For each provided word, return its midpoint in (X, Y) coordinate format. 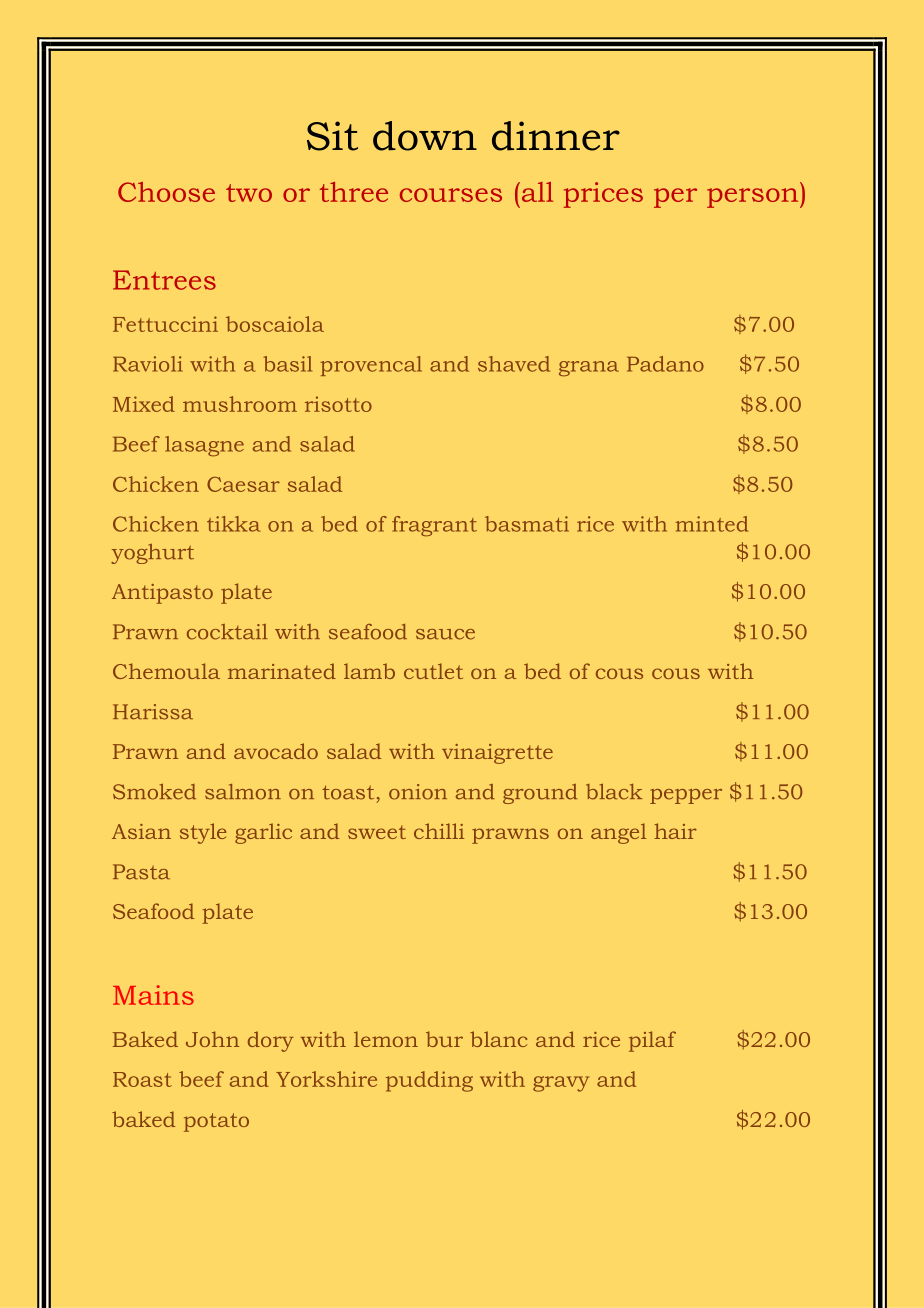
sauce (445, 634)
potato (216, 1122)
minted (712, 524)
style (203, 833)
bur (444, 1039)
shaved (514, 364)
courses (451, 195)
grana (589, 369)
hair (675, 831)
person (754, 198)
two (249, 193)
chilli (439, 831)
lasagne (204, 446)
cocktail (227, 632)
